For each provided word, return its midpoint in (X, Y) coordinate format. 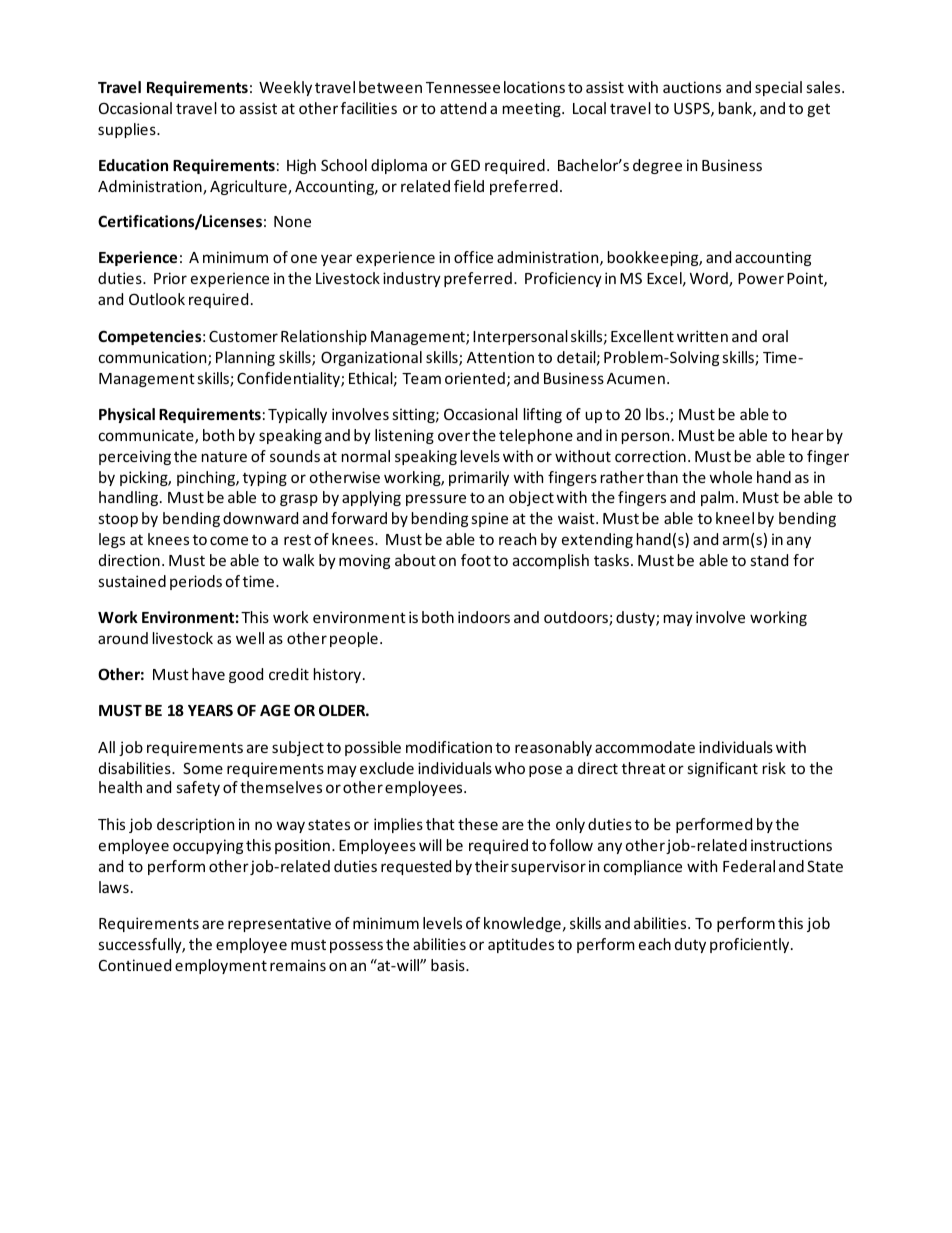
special (778, 88)
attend (463, 108)
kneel (735, 518)
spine (490, 519)
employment (221, 966)
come (229, 540)
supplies (128, 130)
